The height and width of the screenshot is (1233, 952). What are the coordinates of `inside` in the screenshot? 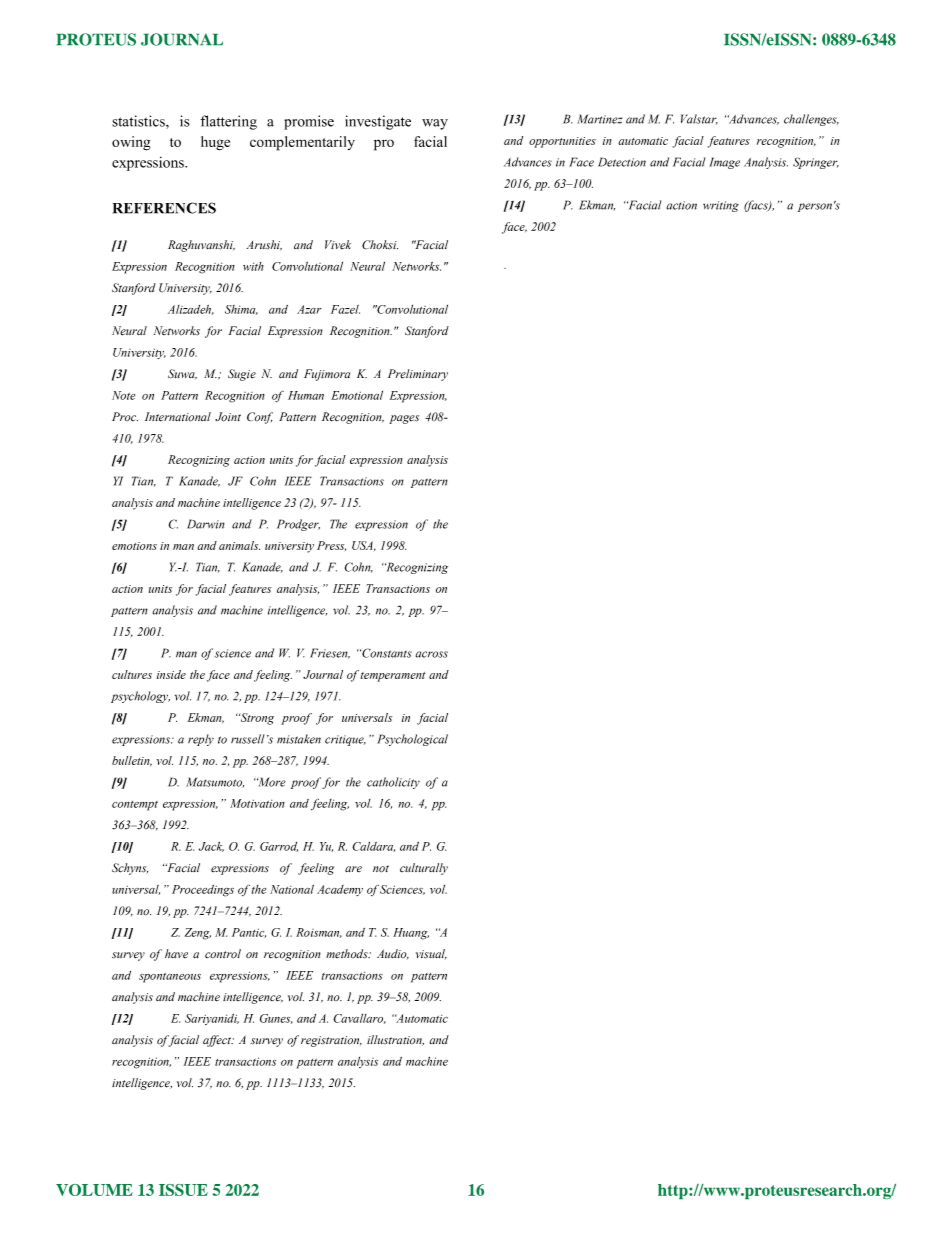 It's located at (171, 674).
